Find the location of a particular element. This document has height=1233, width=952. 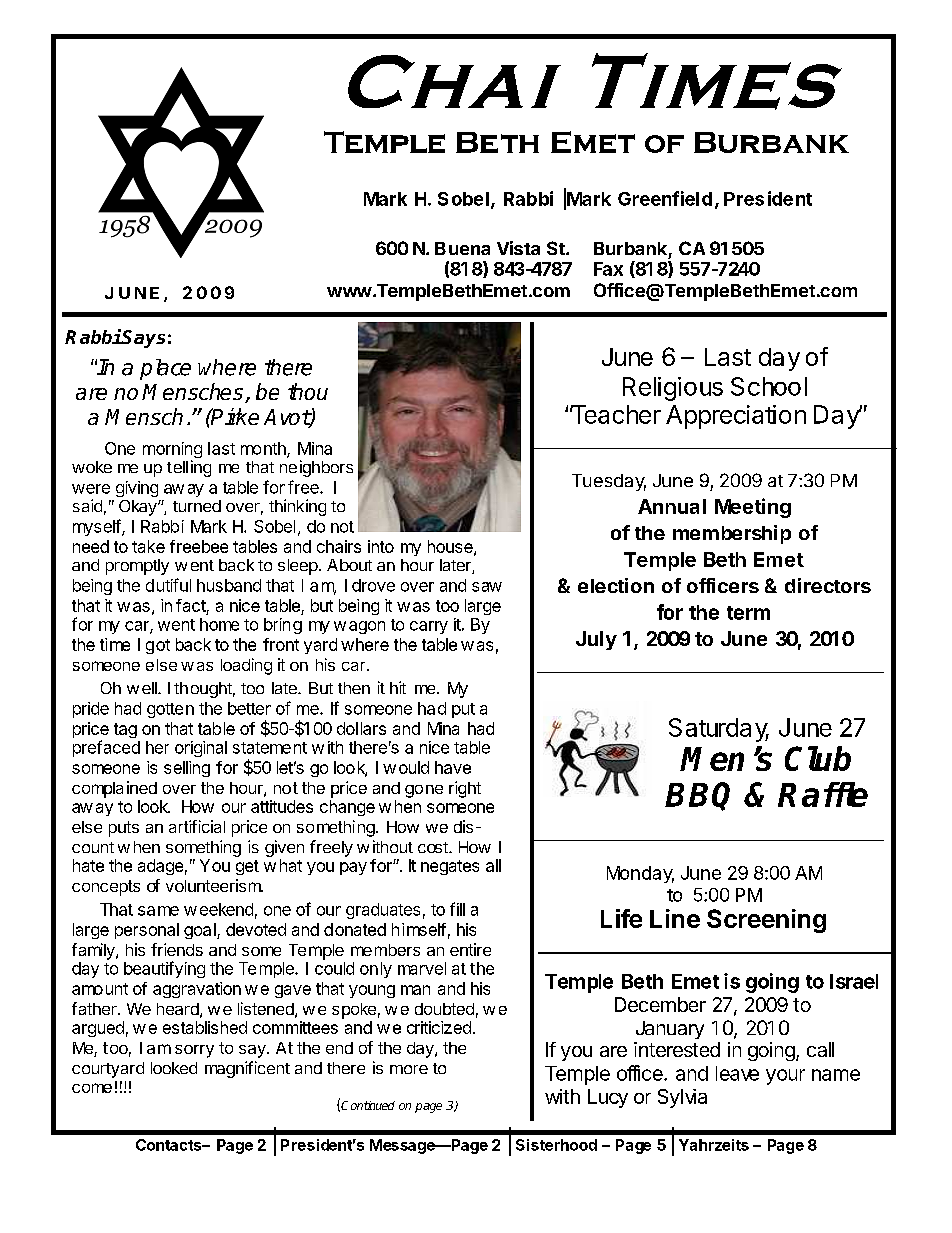

your is located at coordinates (785, 1077).
